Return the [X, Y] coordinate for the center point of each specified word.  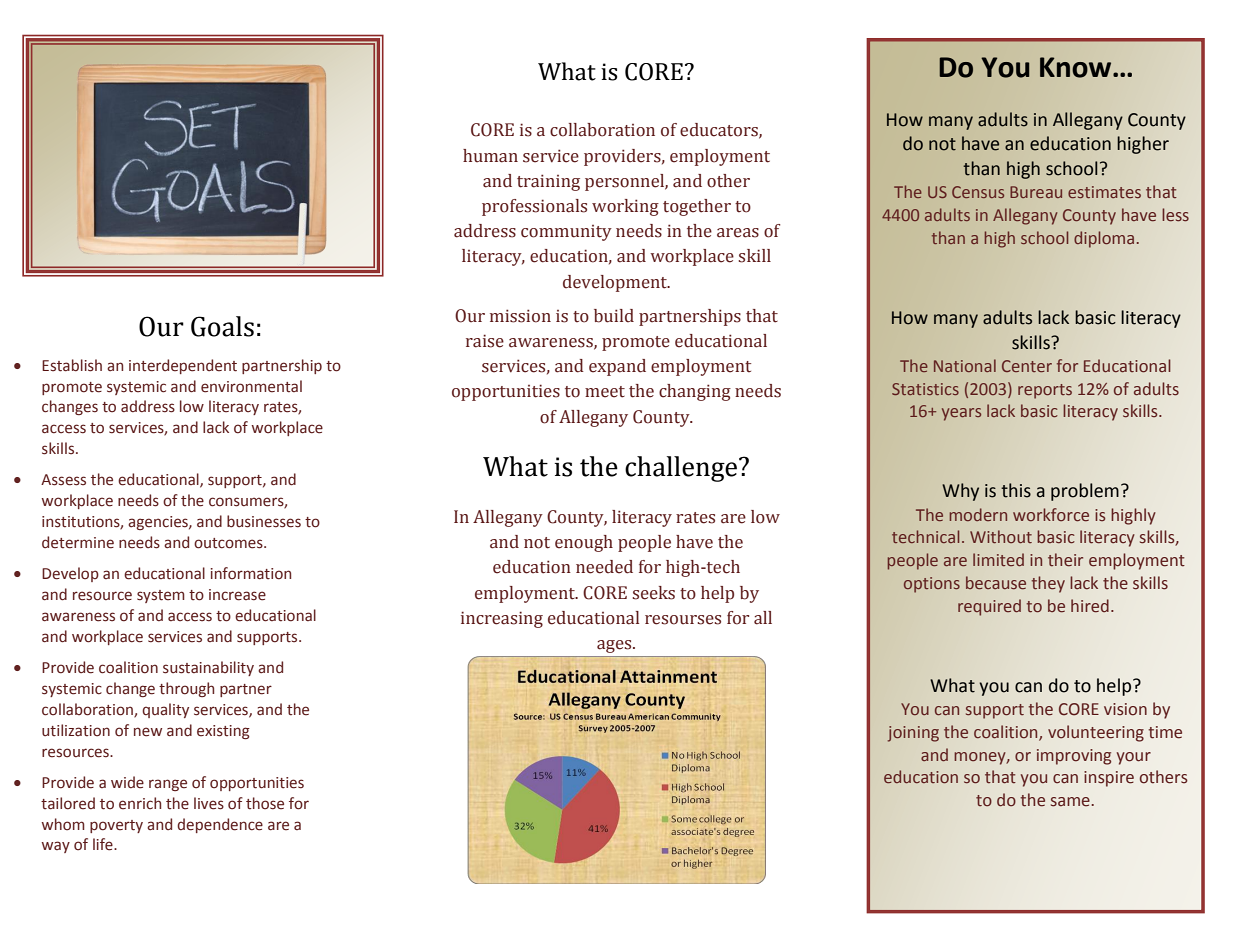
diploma [1104, 239]
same [1070, 802]
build [614, 316]
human [490, 156]
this [1016, 490]
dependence [220, 825]
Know [1077, 67]
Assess [63, 480]
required [989, 607]
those [265, 803]
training [548, 182]
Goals [222, 326]
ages [615, 646]
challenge [682, 469]
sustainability [208, 668]
